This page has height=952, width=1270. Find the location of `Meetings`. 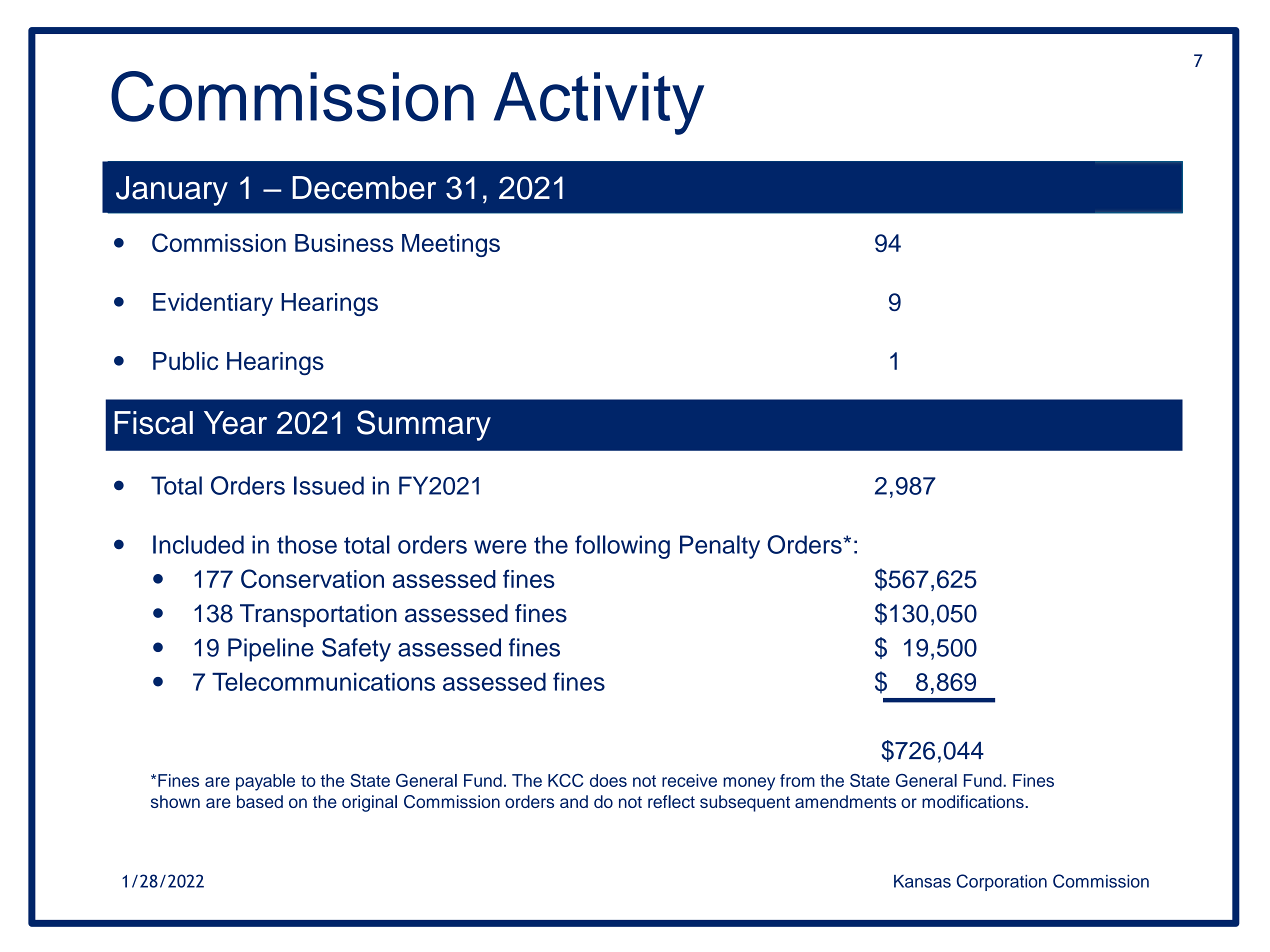

Meetings is located at coordinates (451, 245).
